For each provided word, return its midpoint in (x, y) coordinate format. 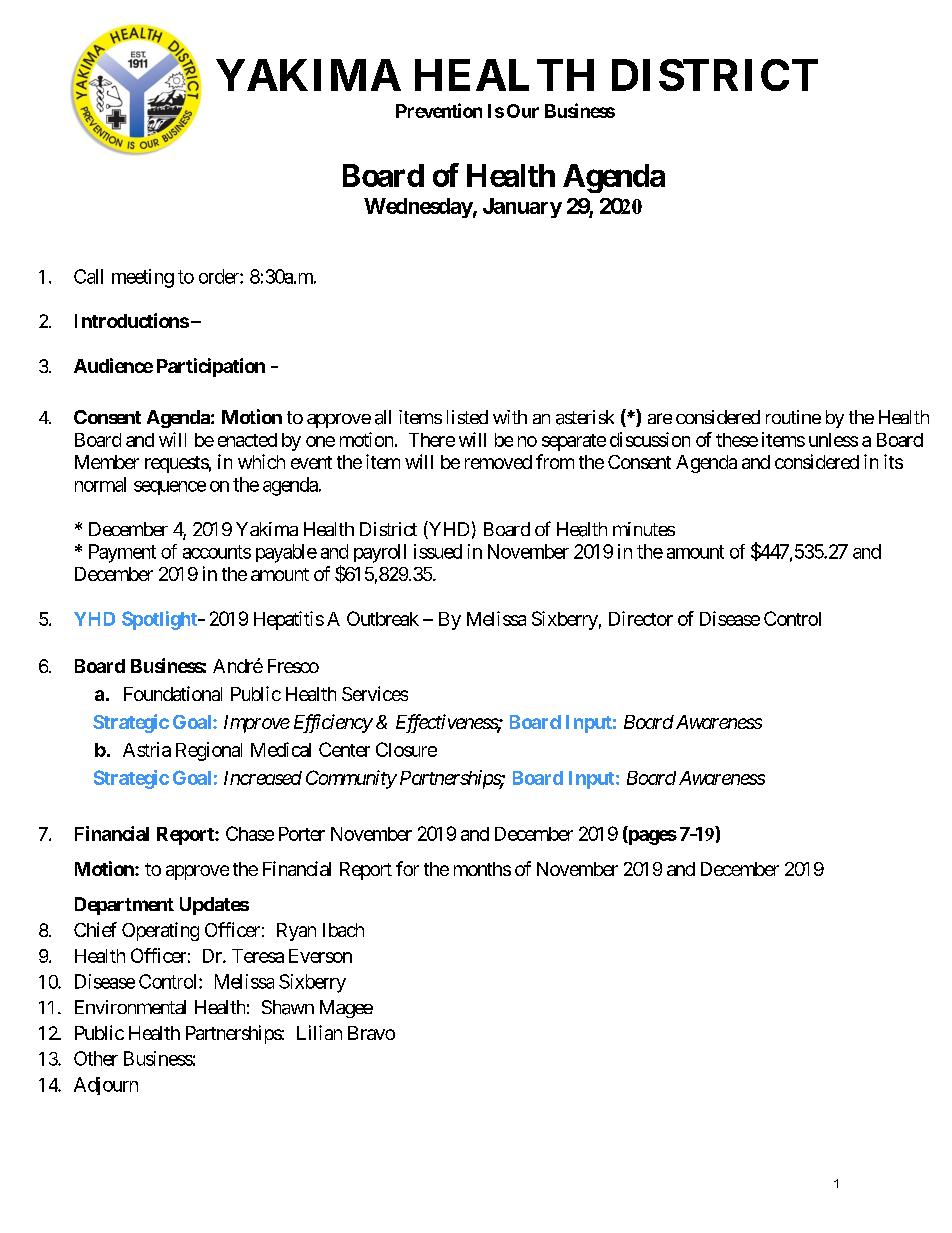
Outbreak (383, 618)
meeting (143, 278)
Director (641, 618)
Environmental (130, 1007)
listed (467, 417)
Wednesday (418, 208)
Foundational (173, 693)
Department (124, 906)
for (407, 868)
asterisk (585, 417)
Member (107, 462)
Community (351, 779)
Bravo (371, 1033)
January (522, 208)
